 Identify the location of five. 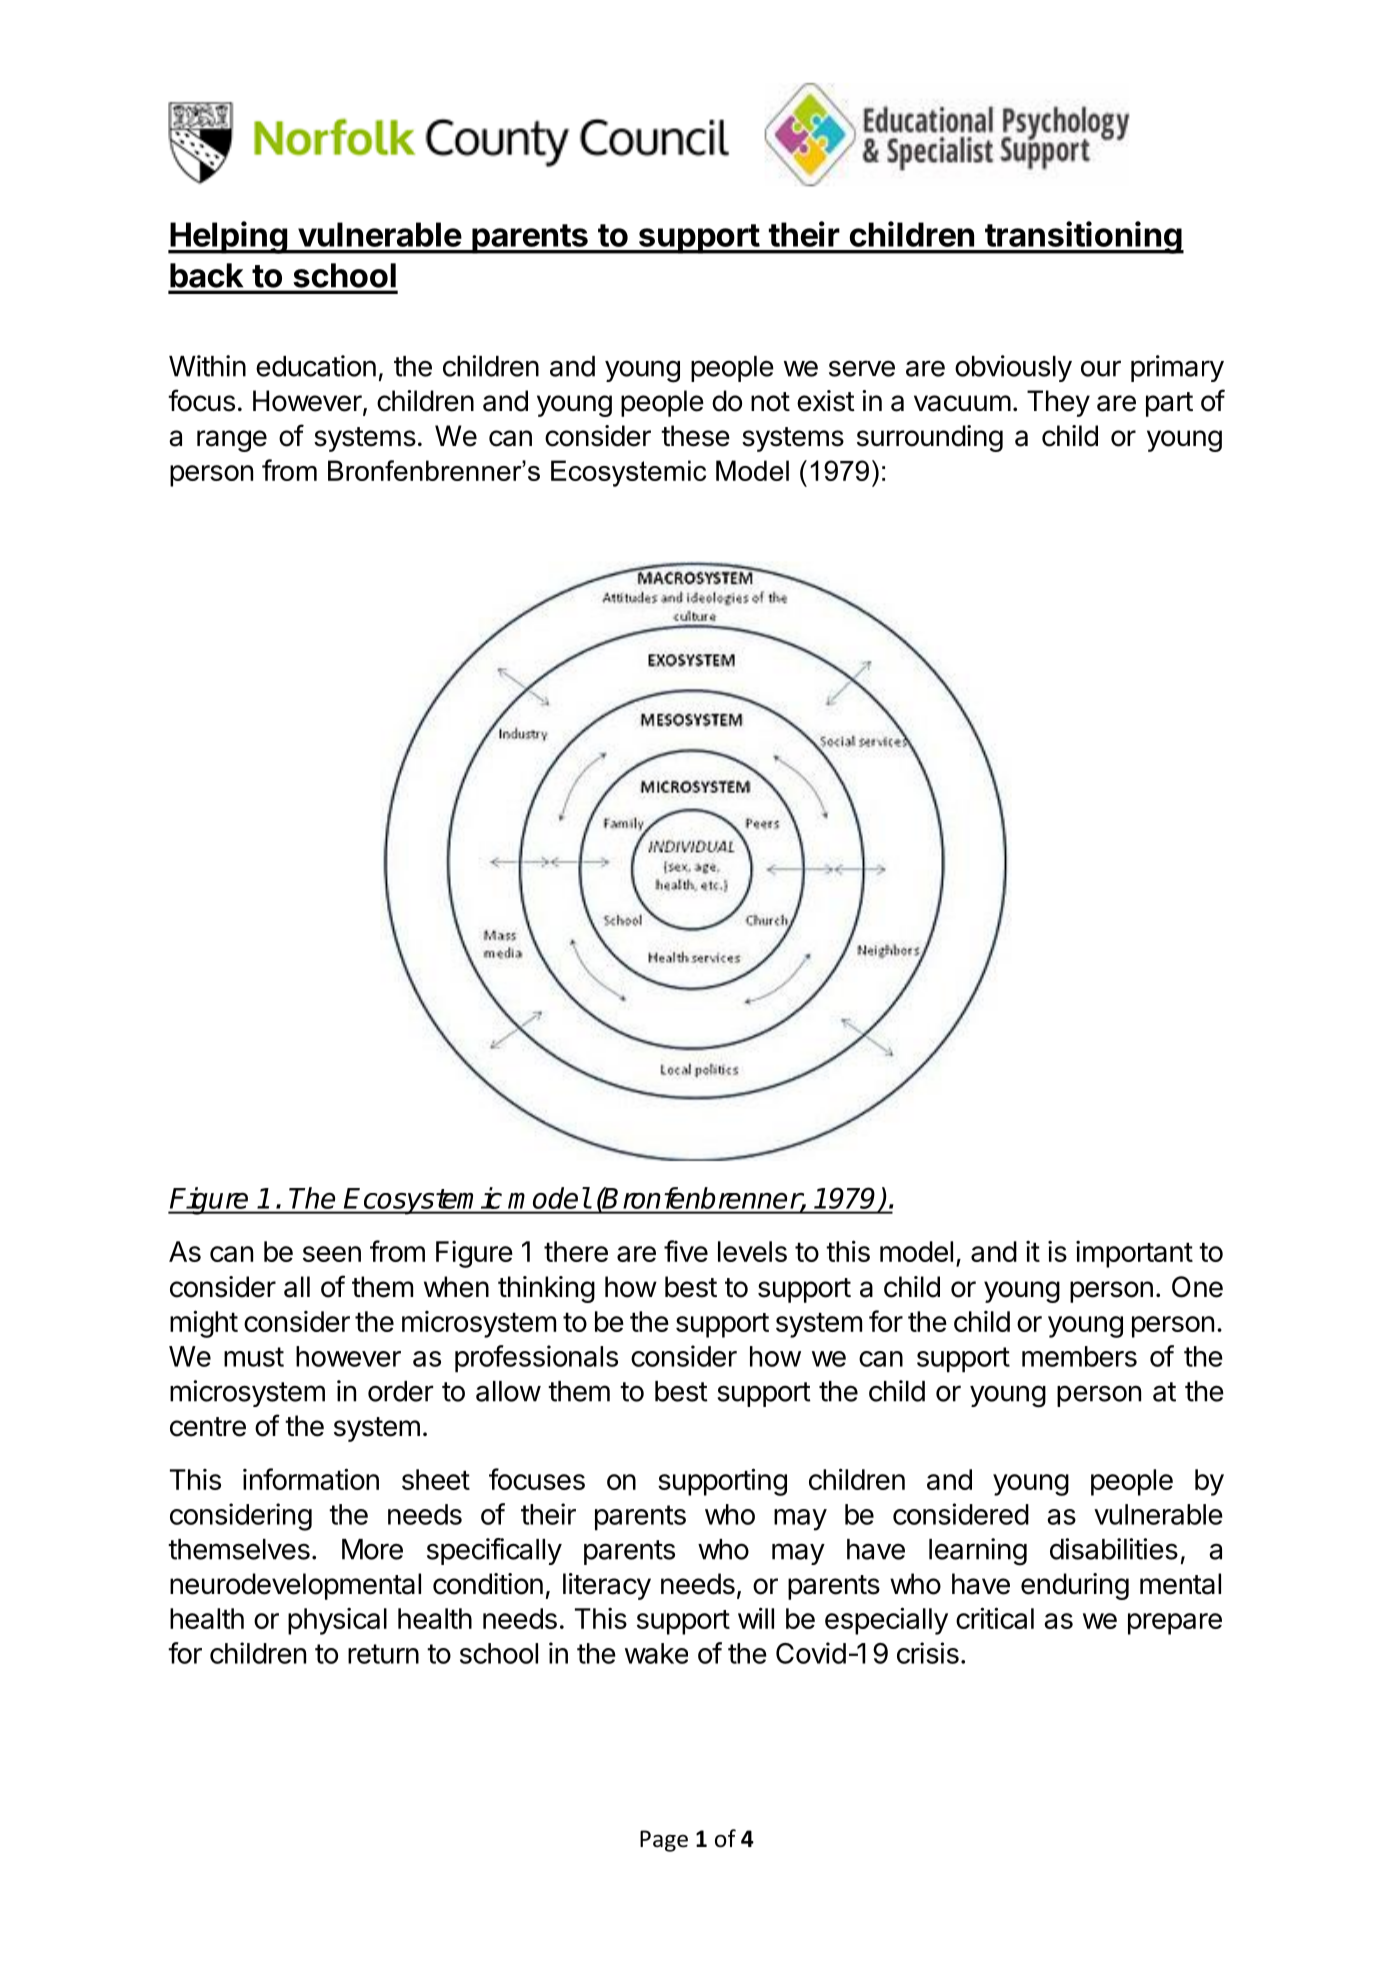
(686, 1251).
